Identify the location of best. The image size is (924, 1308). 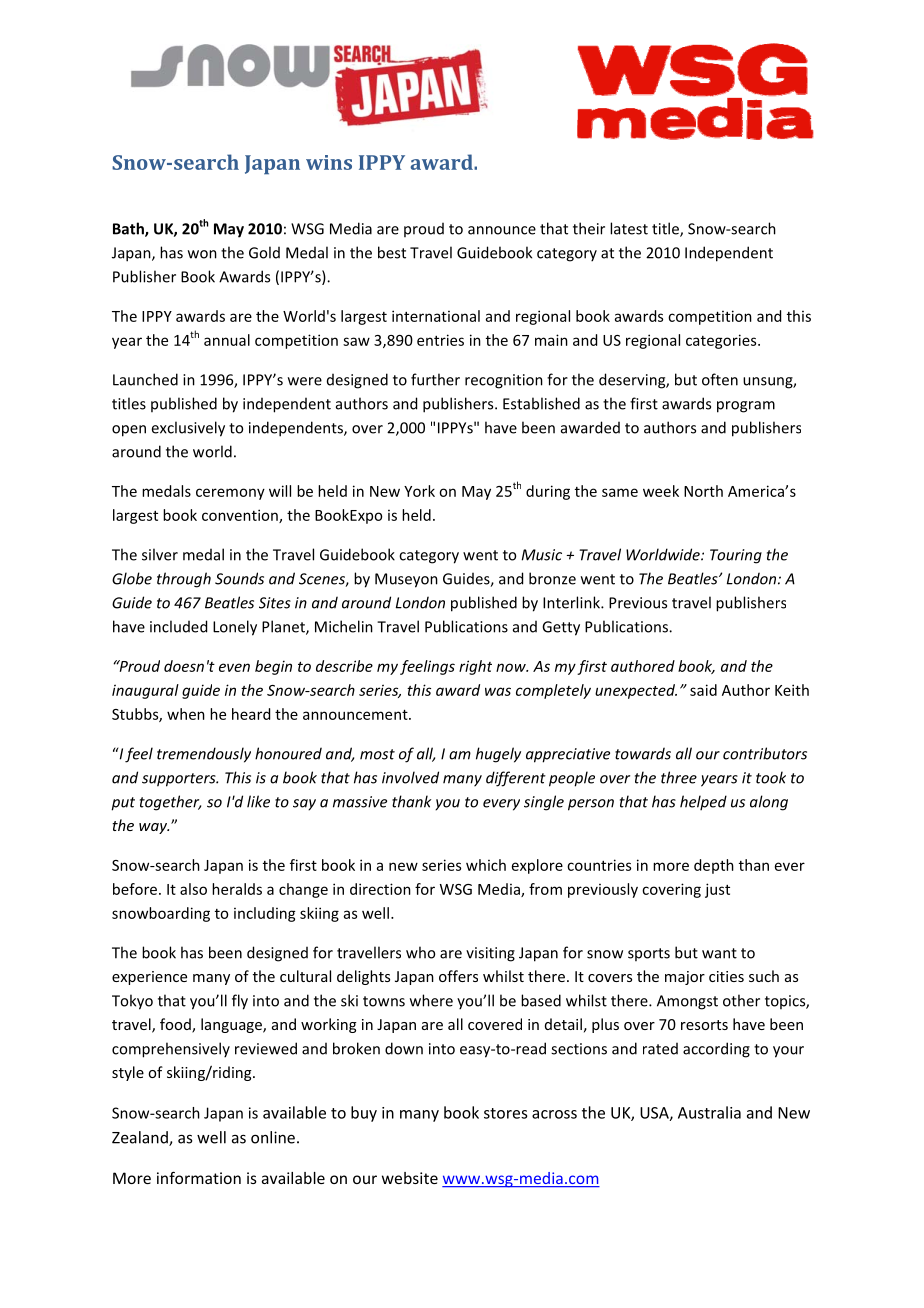
(392, 252).
